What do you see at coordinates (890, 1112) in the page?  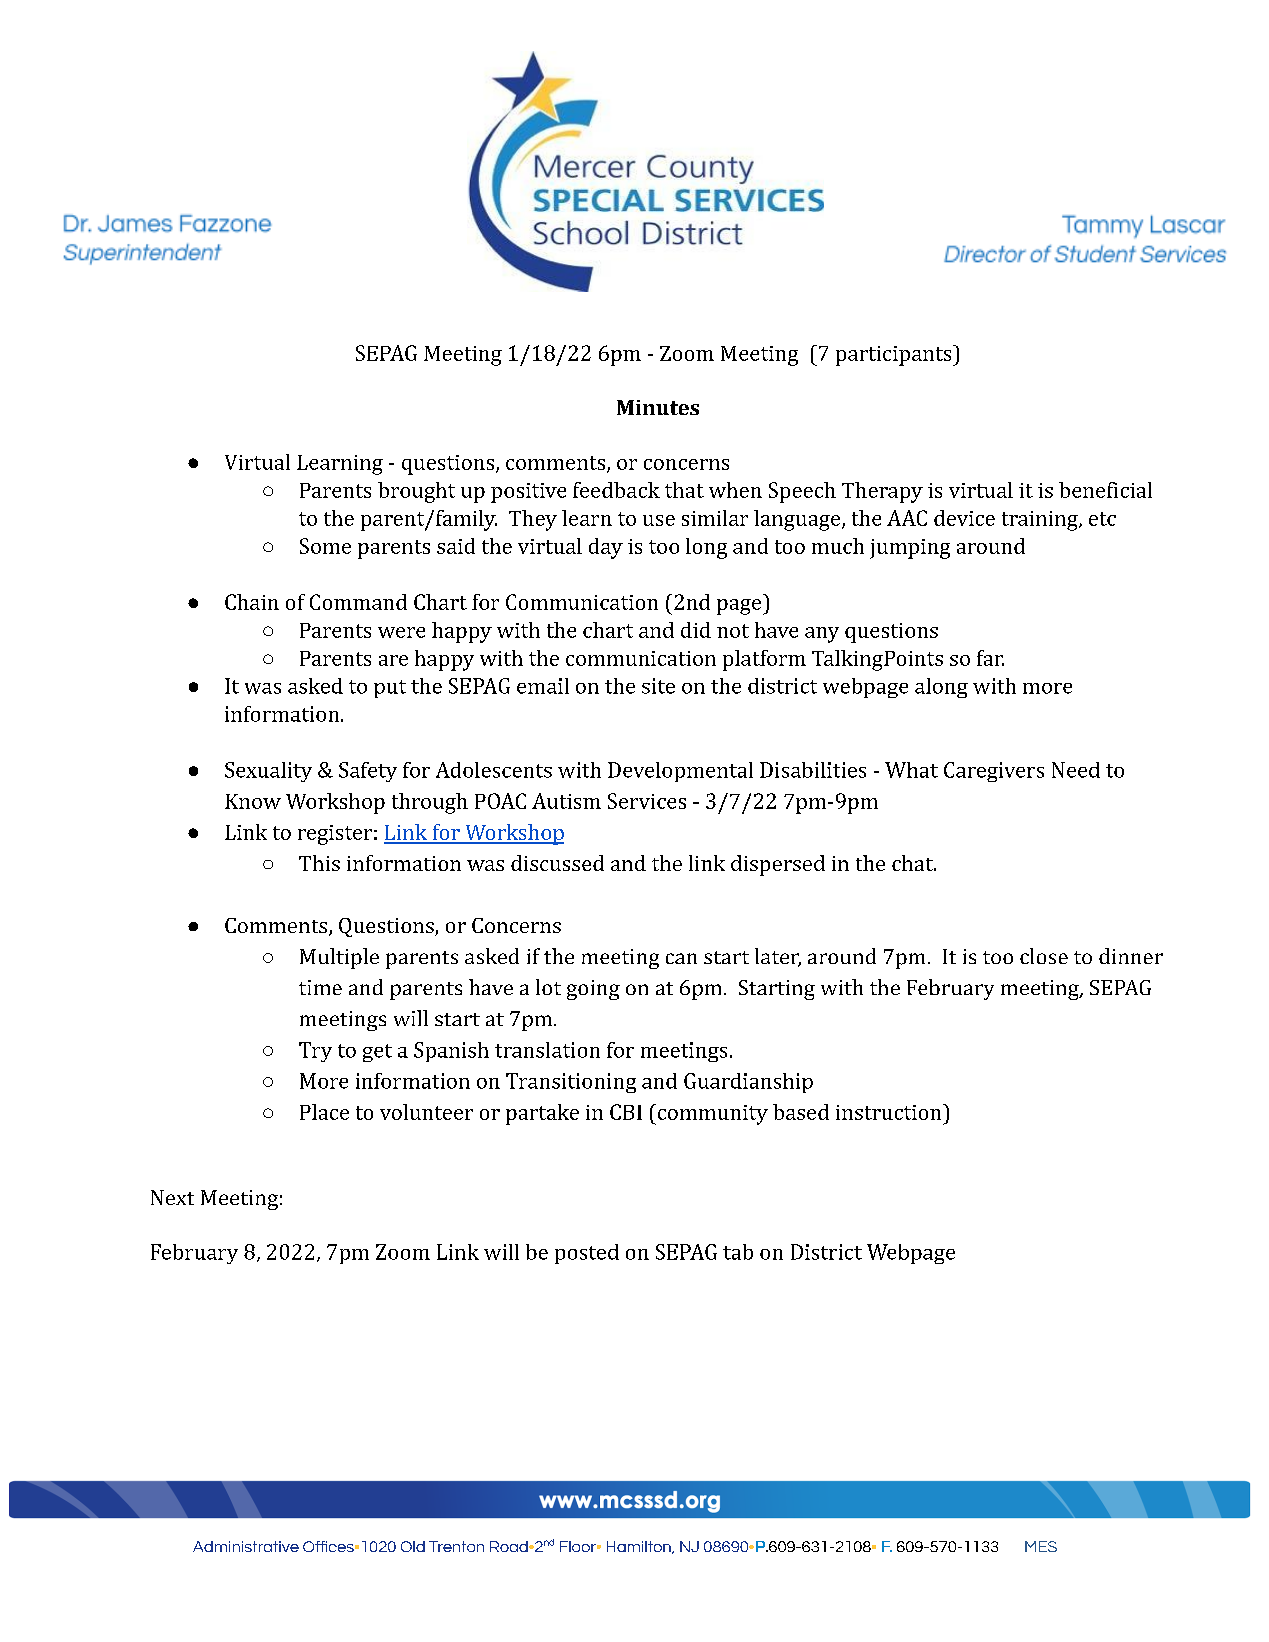 I see `instruction` at bounding box center [890, 1112].
